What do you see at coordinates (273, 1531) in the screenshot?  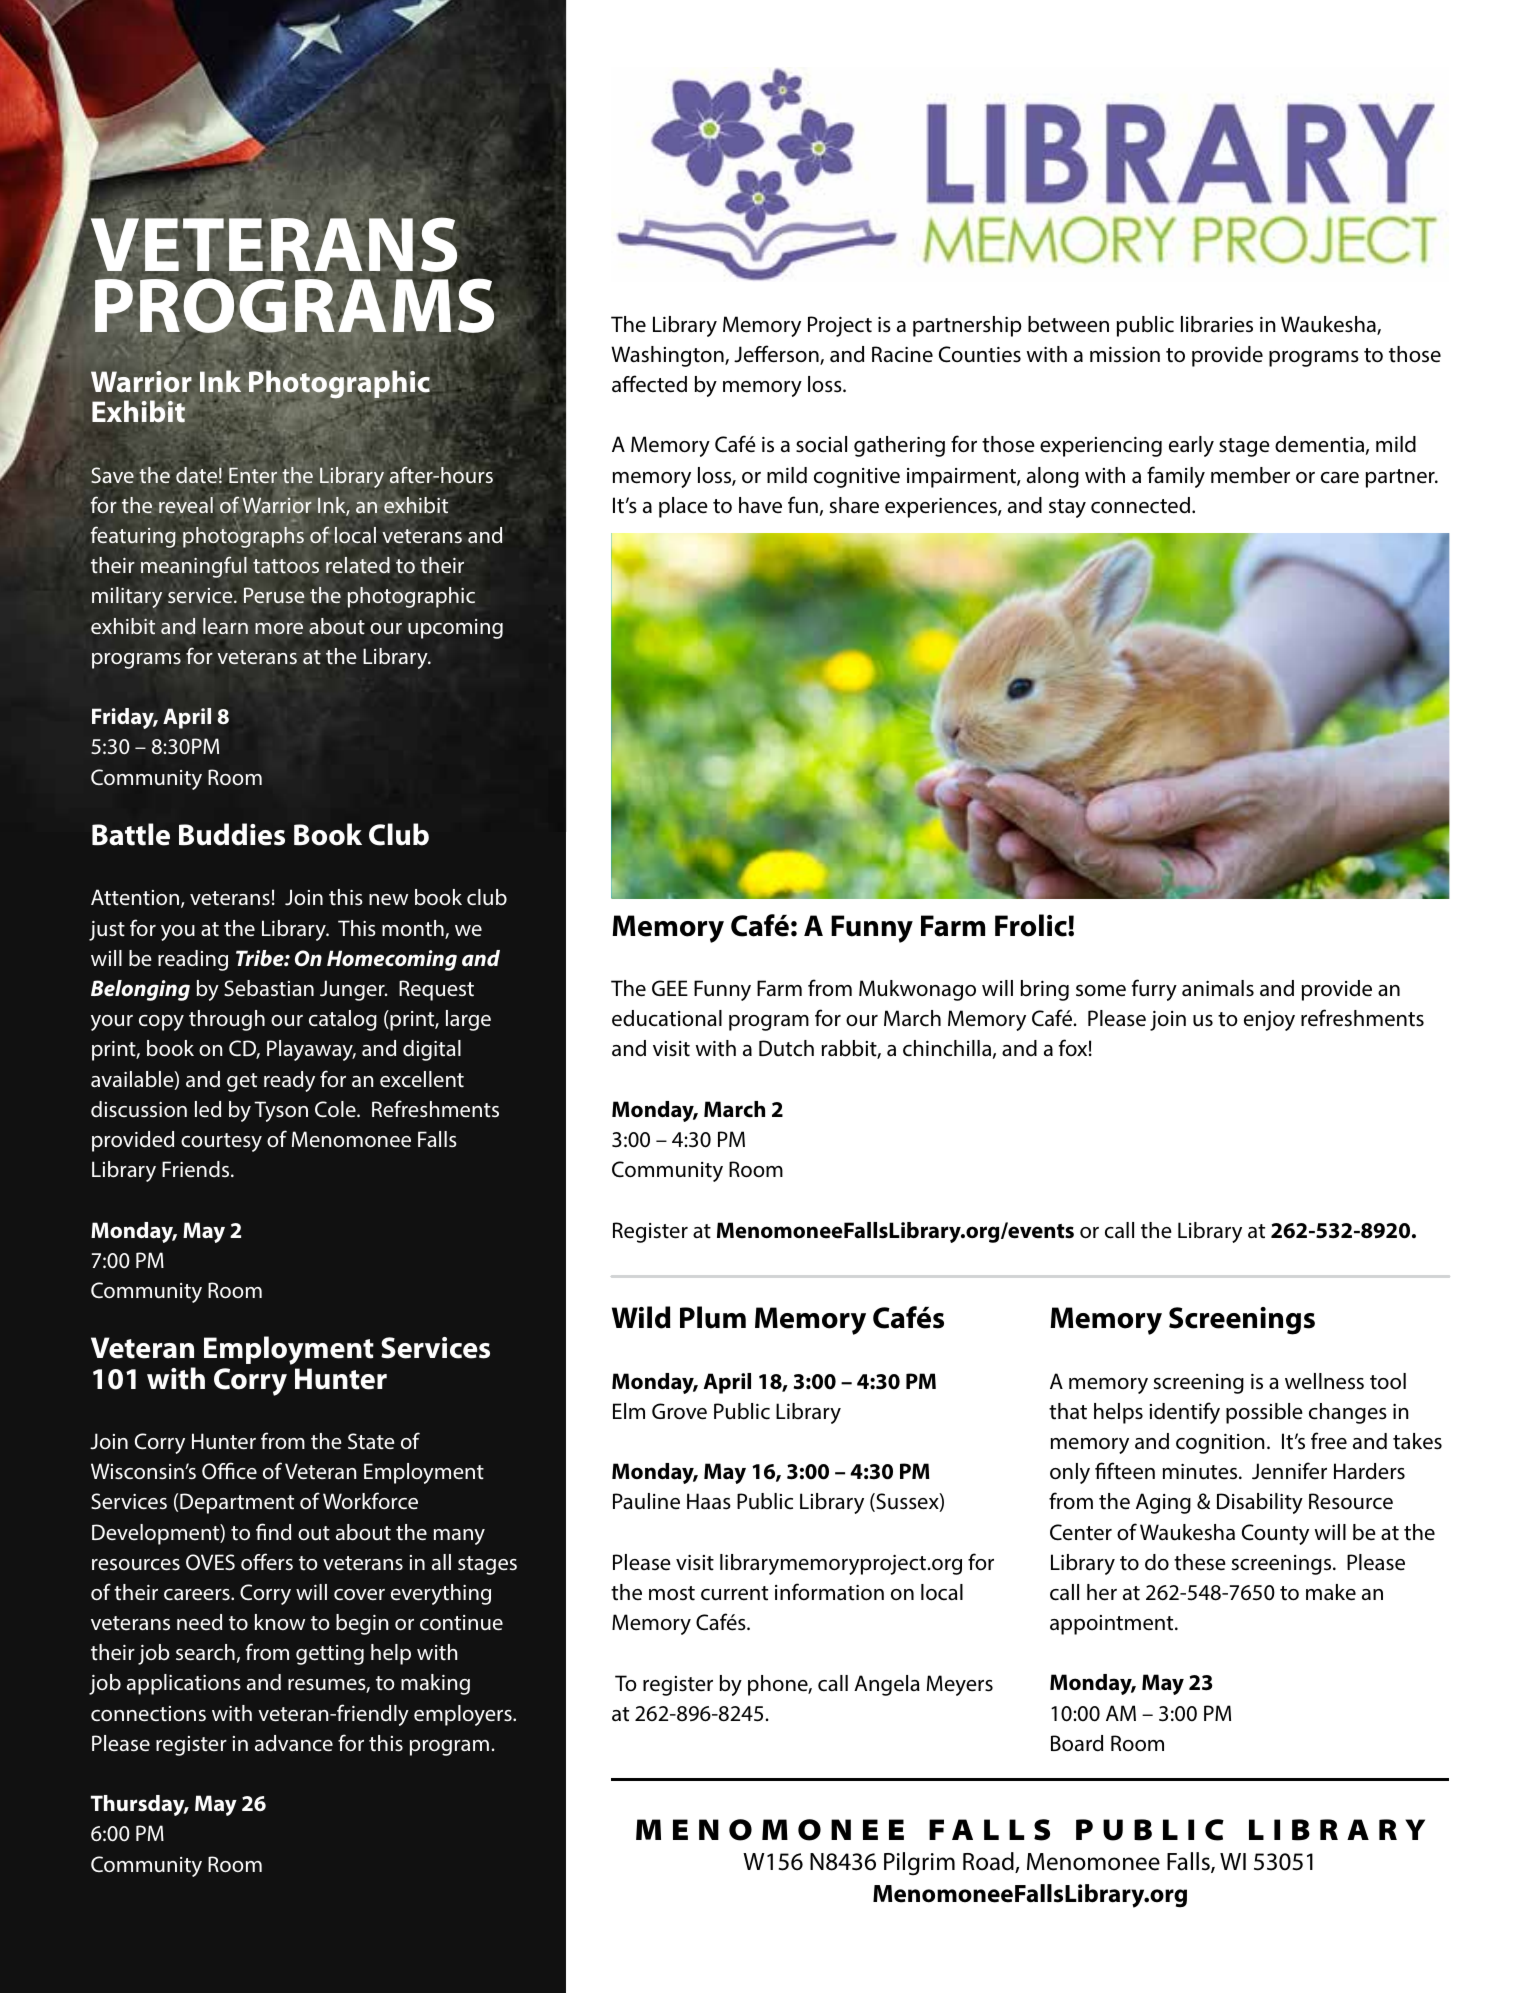 I see `find` at bounding box center [273, 1531].
